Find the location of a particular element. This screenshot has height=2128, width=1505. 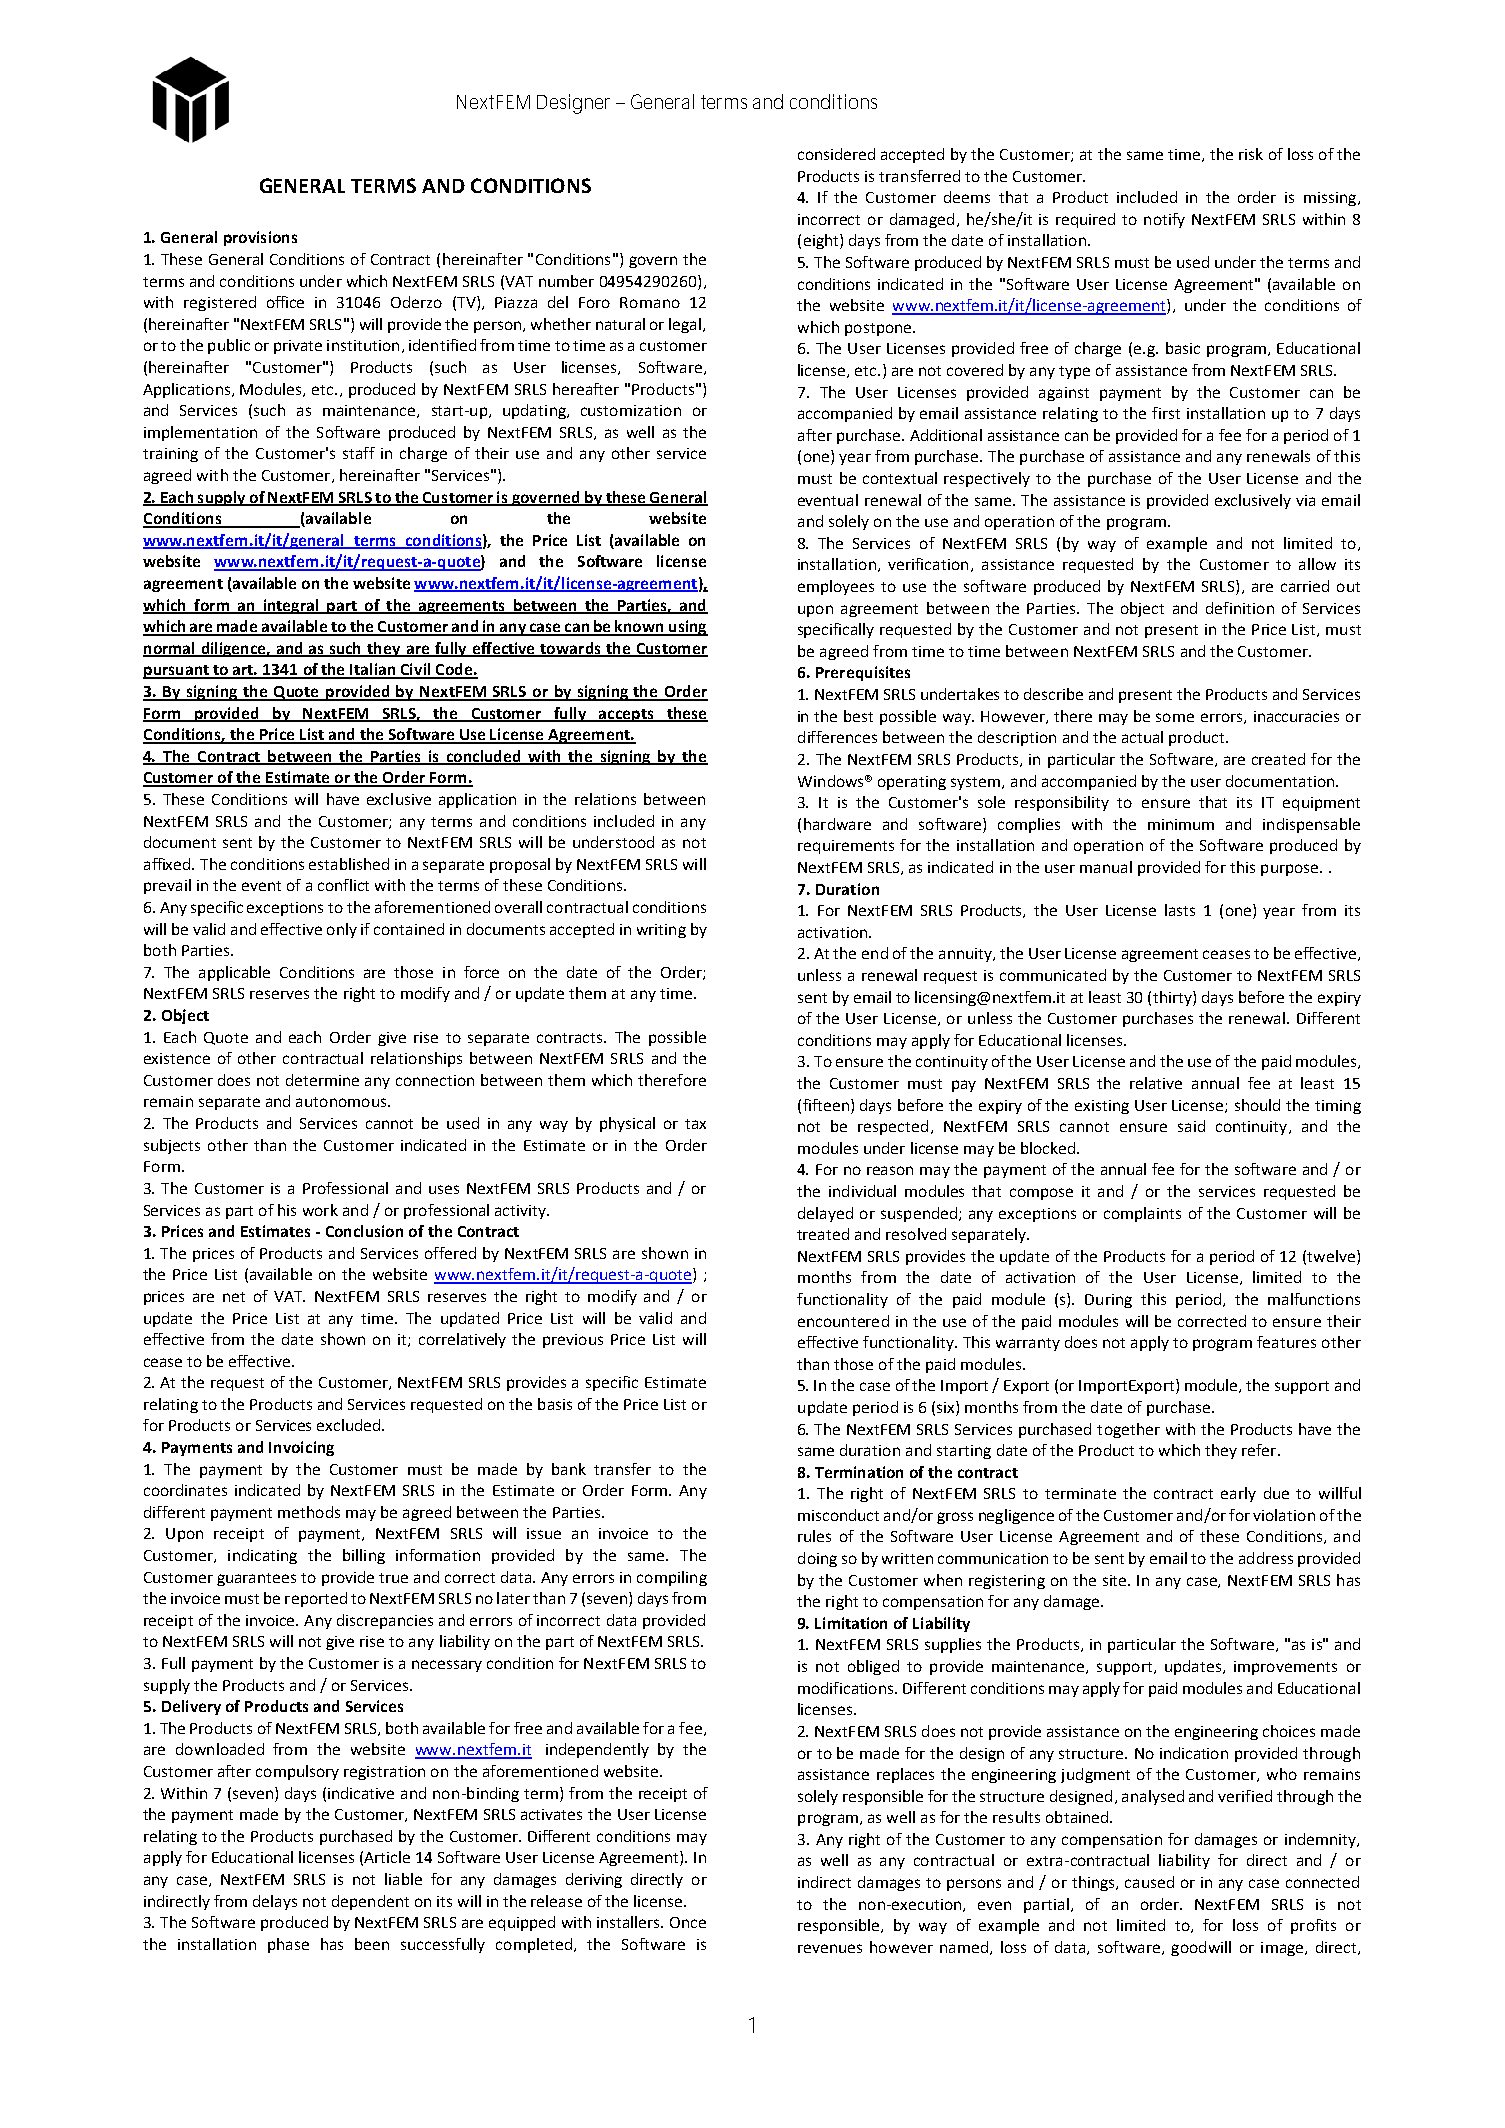

features is located at coordinates (1286, 1342).
